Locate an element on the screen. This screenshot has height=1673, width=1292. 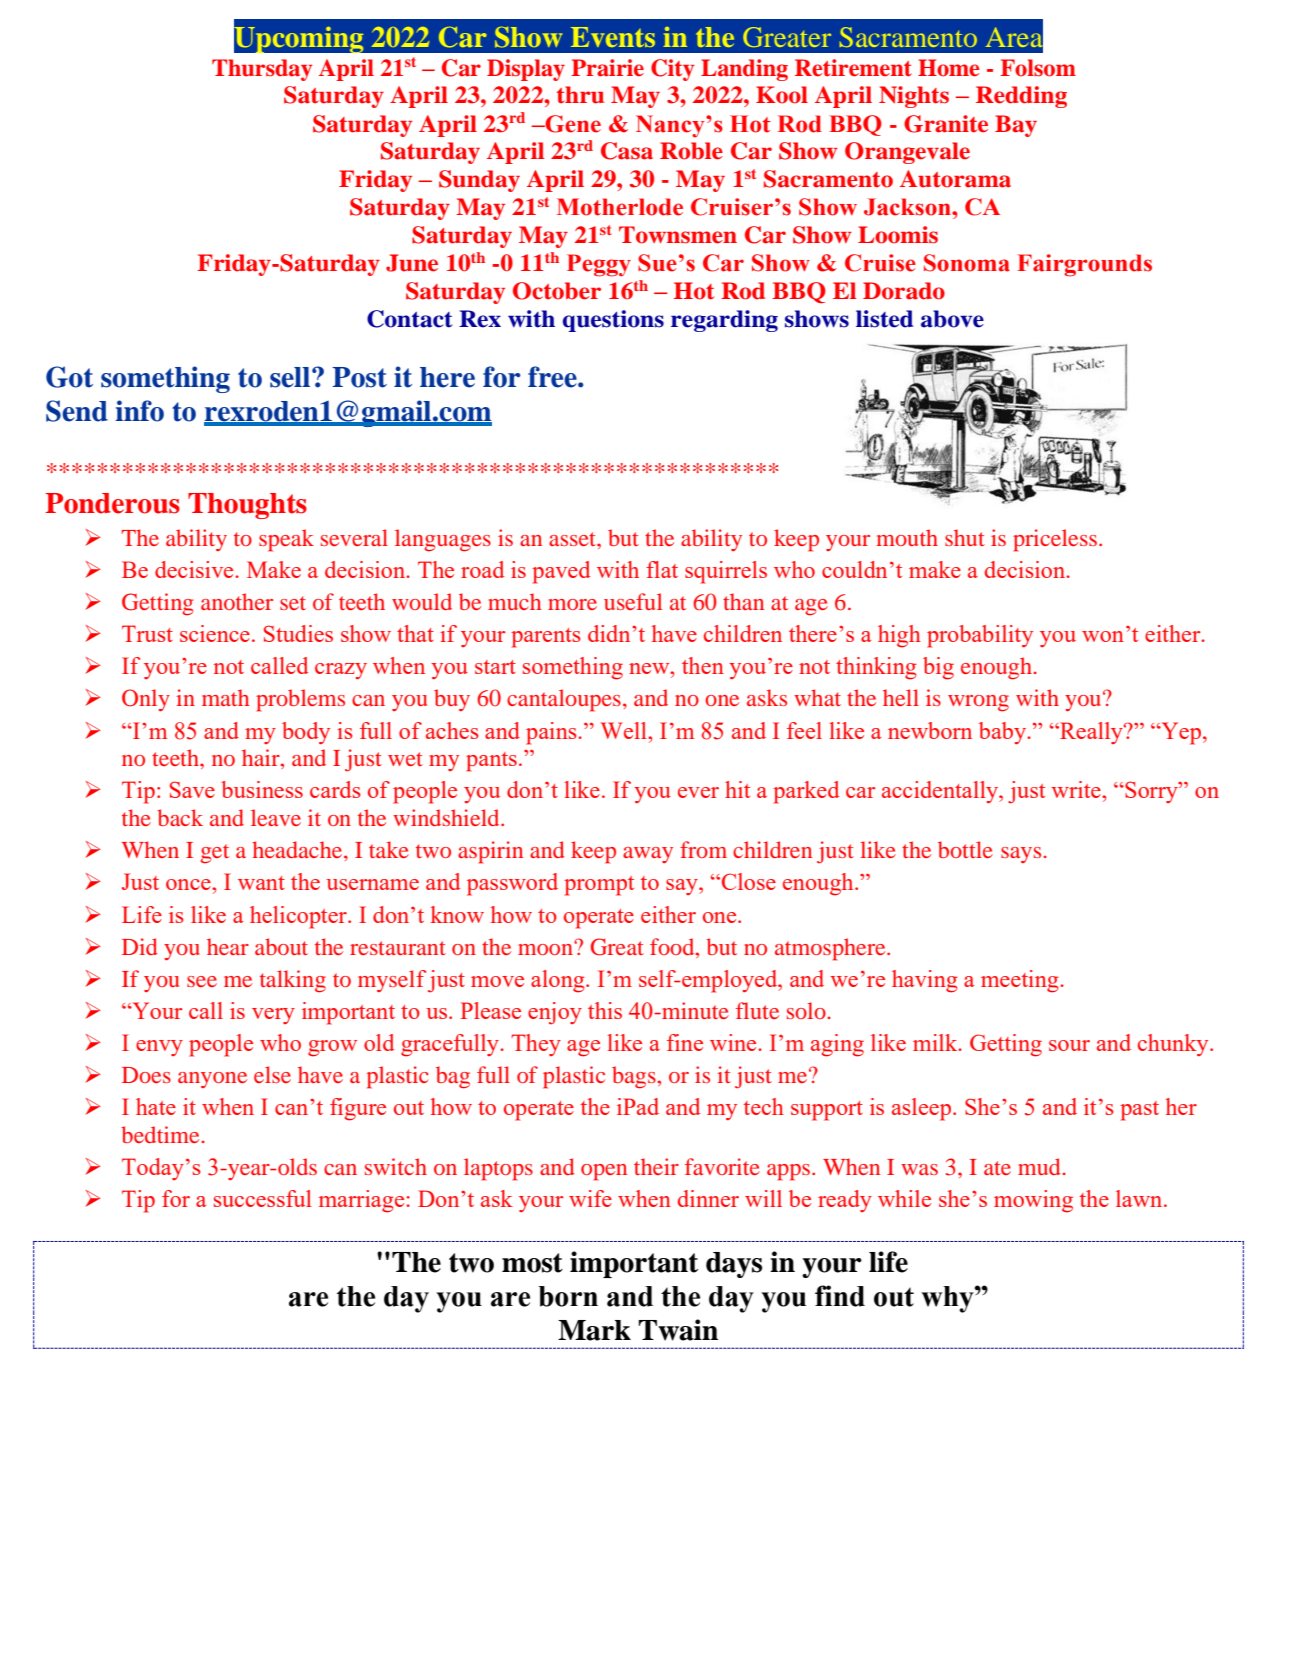
Mark is located at coordinates (594, 1330).
